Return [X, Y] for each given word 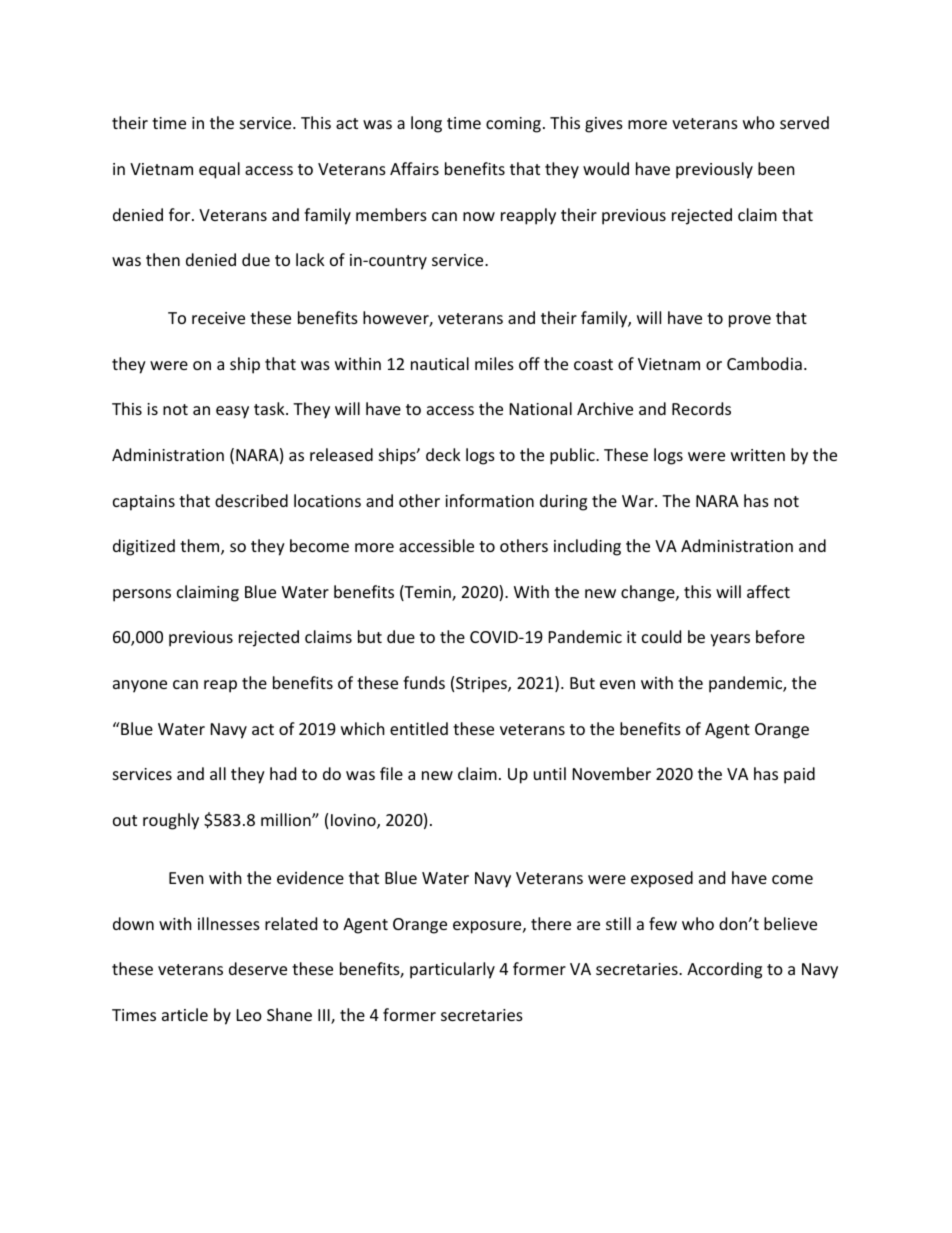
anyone [140, 686]
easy [232, 412]
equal [219, 170]
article [185, 1014]
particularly [452, 970]
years [730, 640]
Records [701, 408]
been [776, 168]
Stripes [482, 685]
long [426, 124]
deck [443, 454]
